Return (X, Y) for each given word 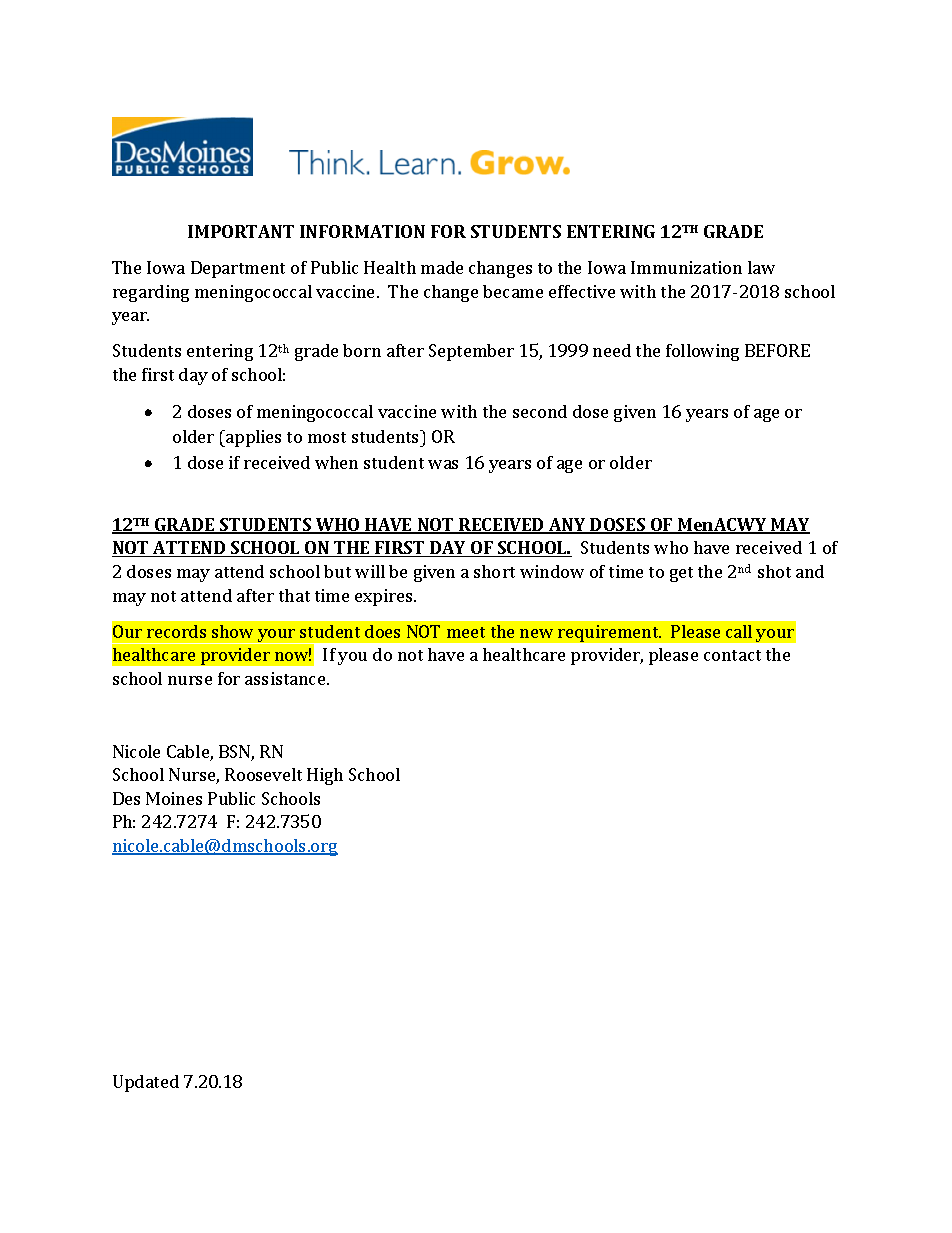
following (702, 352)
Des (126, 798)
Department (238, 269)
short (494, 571)
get (681, 574)
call (739, 631)
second (540, 411)
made (442, 267)
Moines (174, 798)
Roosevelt (263, 774)
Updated (146, 1083)
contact (732, 655)
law (761, 267)
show (232, 631)
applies (252, 438)
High (325, 776)
